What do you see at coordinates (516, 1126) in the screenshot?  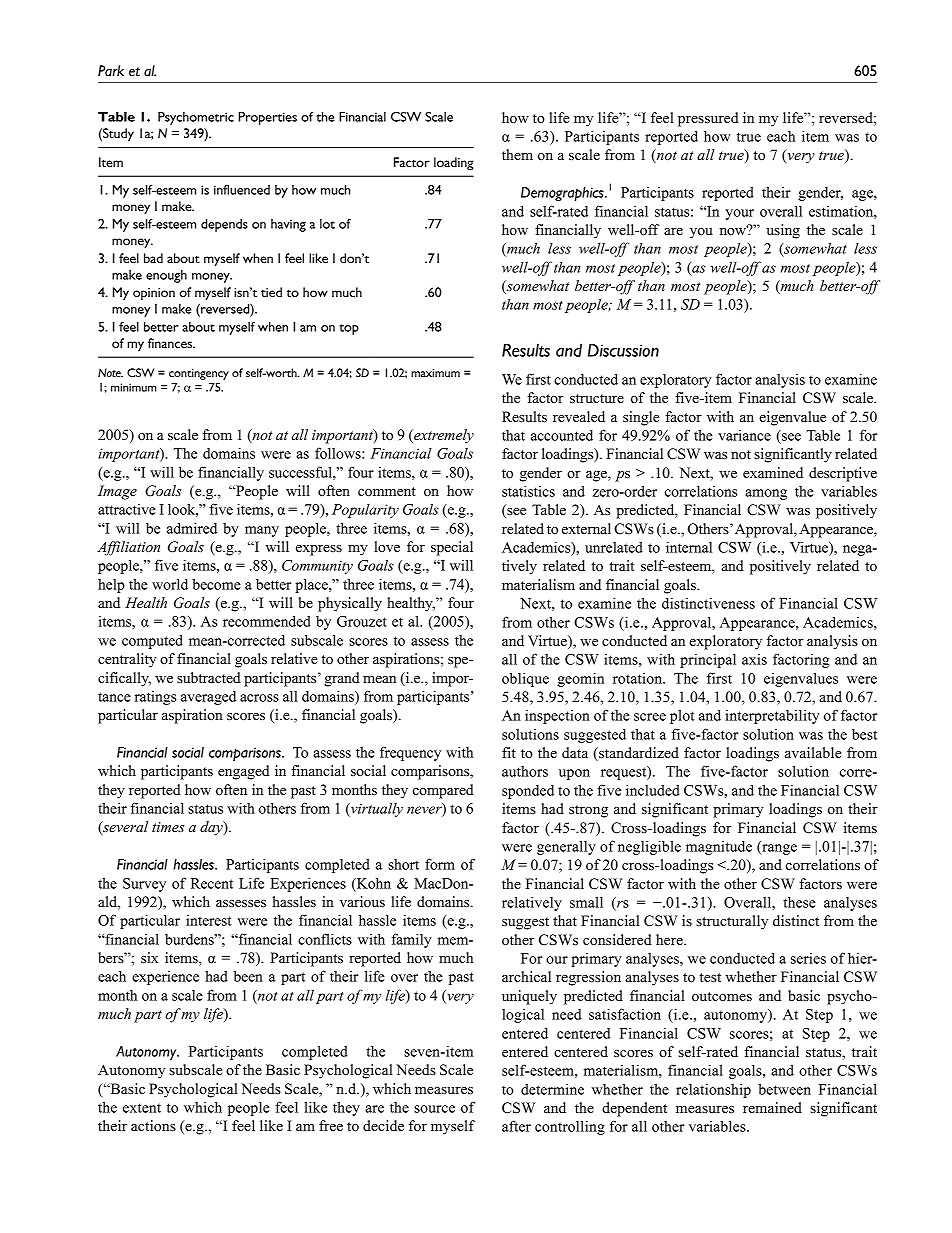 I see `after` at bounding box center [516, 1126].
